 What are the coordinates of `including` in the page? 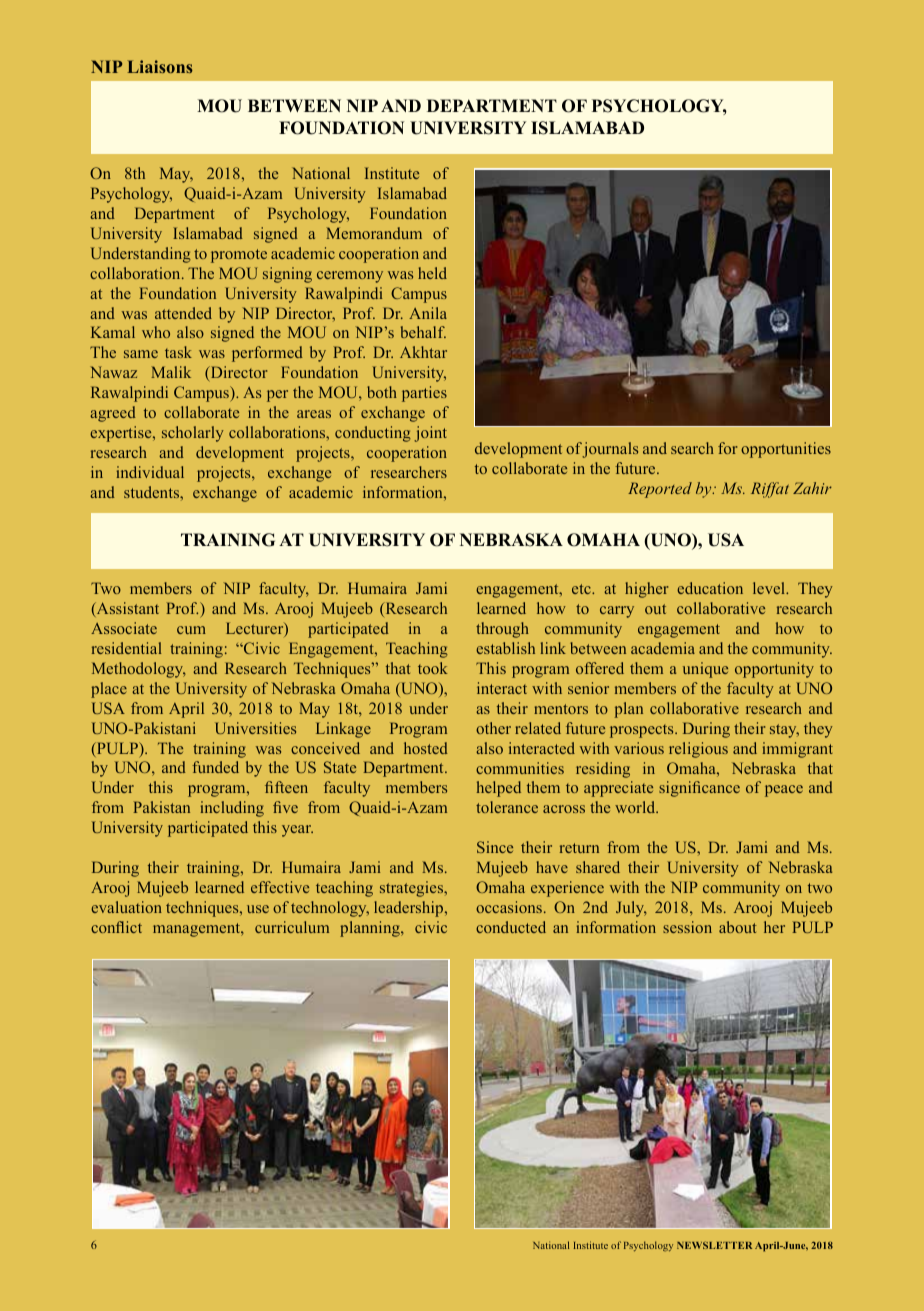 It's located at (232, 809).
